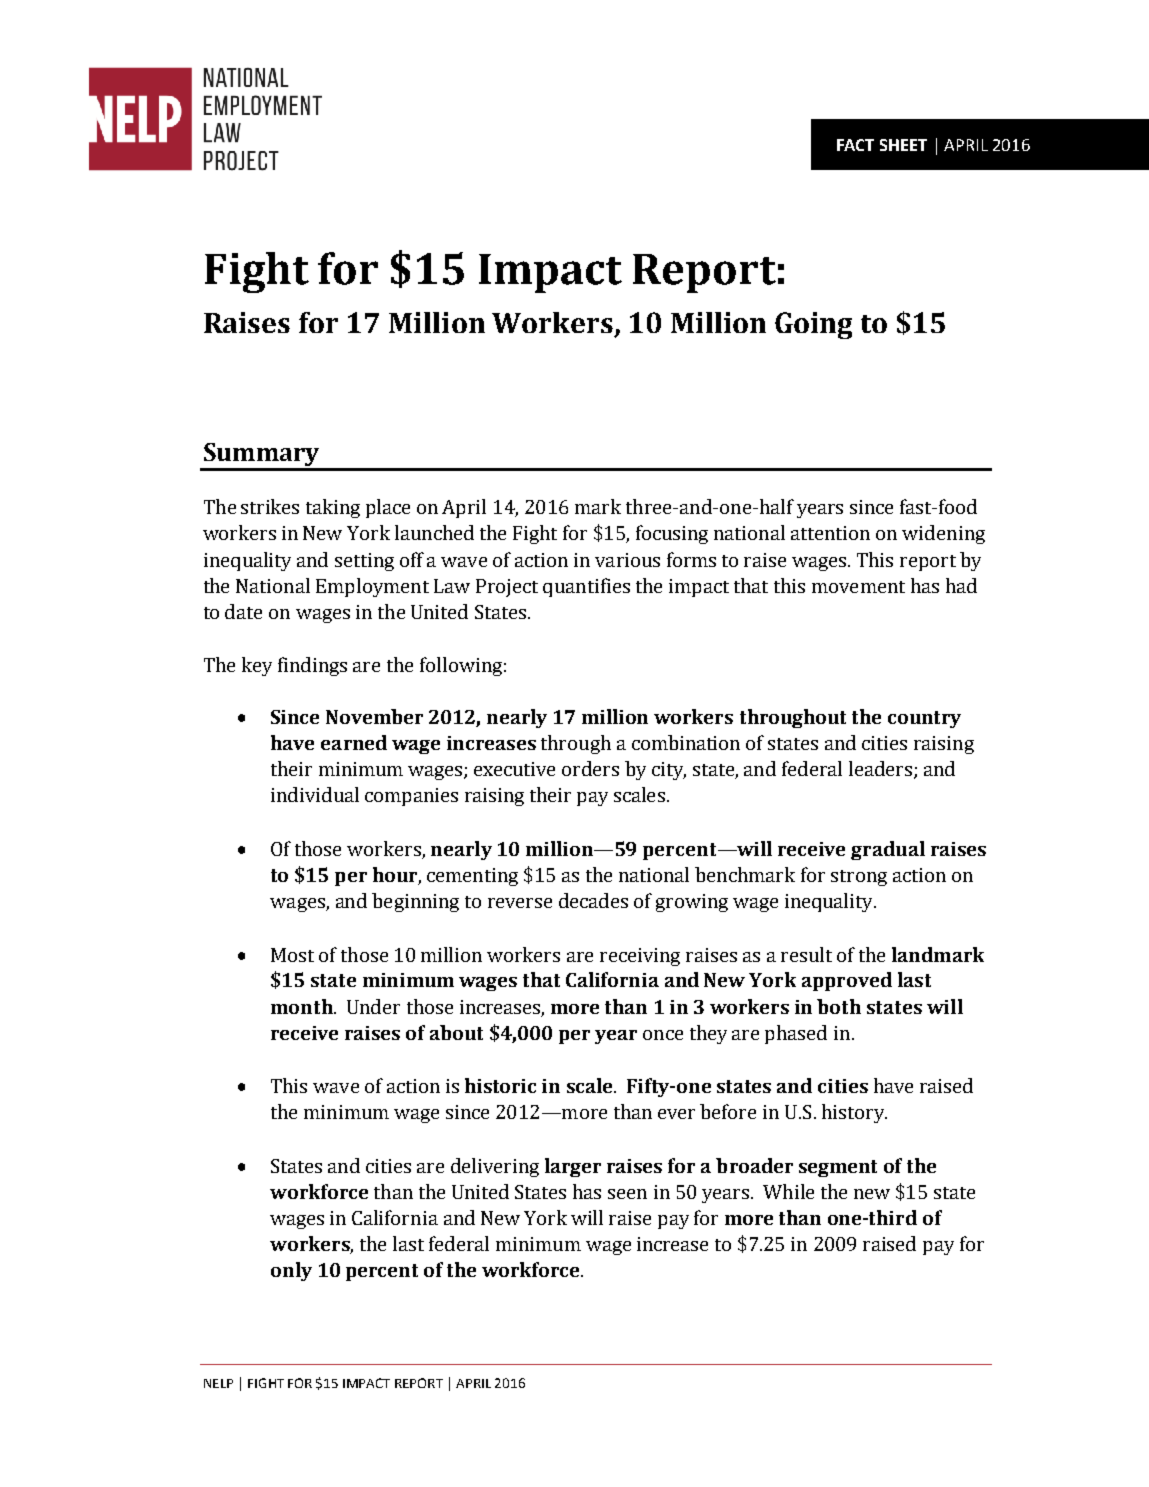 The image size is (1149, 1487). I want to click on Most, so click(292, 955).
